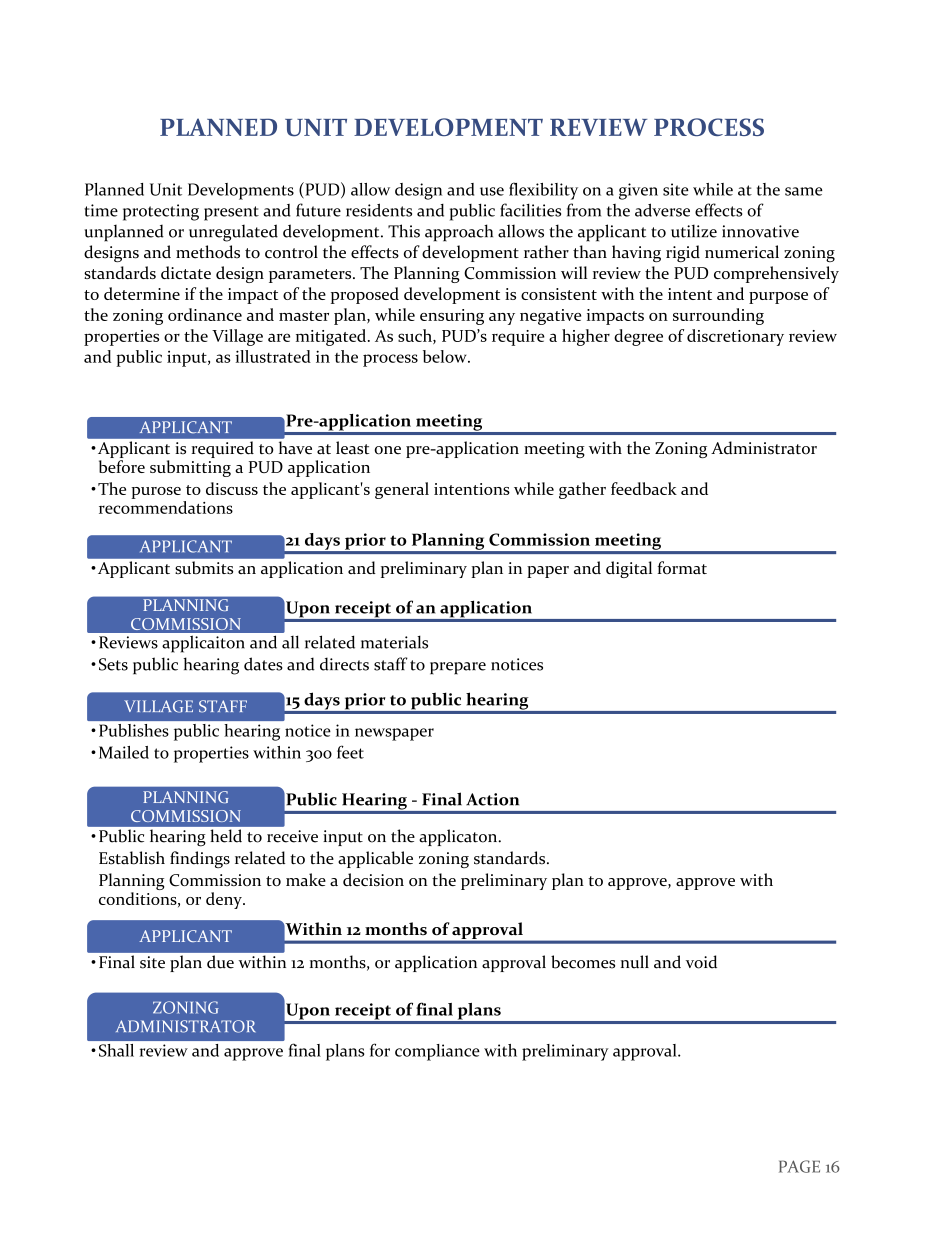 The image size is (952, 1233). I want to click on null, so click(635, 962).
